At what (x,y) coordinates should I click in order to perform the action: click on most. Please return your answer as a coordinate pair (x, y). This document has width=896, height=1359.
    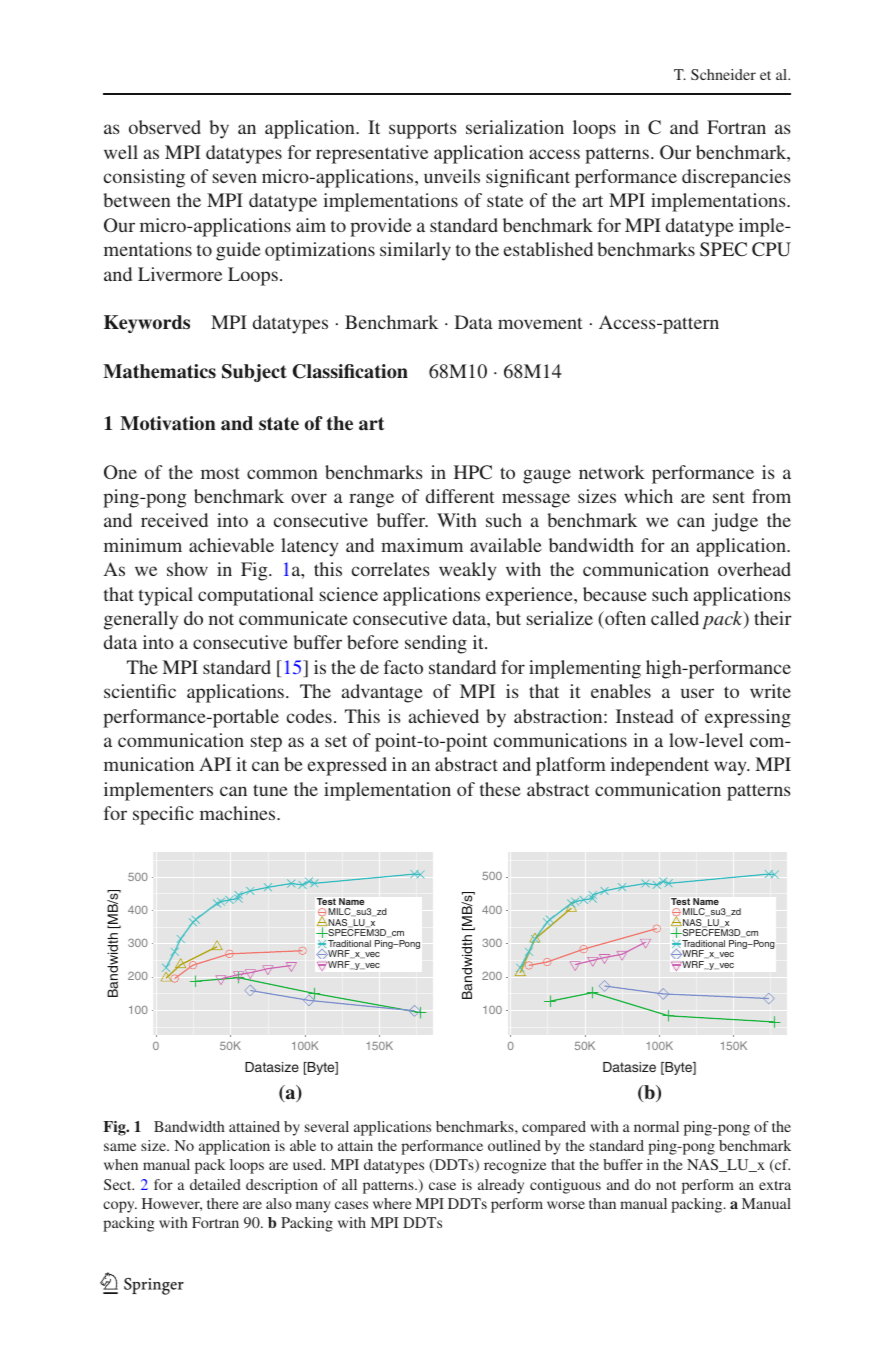
    Looking at the image, I should click on (220, 473).
